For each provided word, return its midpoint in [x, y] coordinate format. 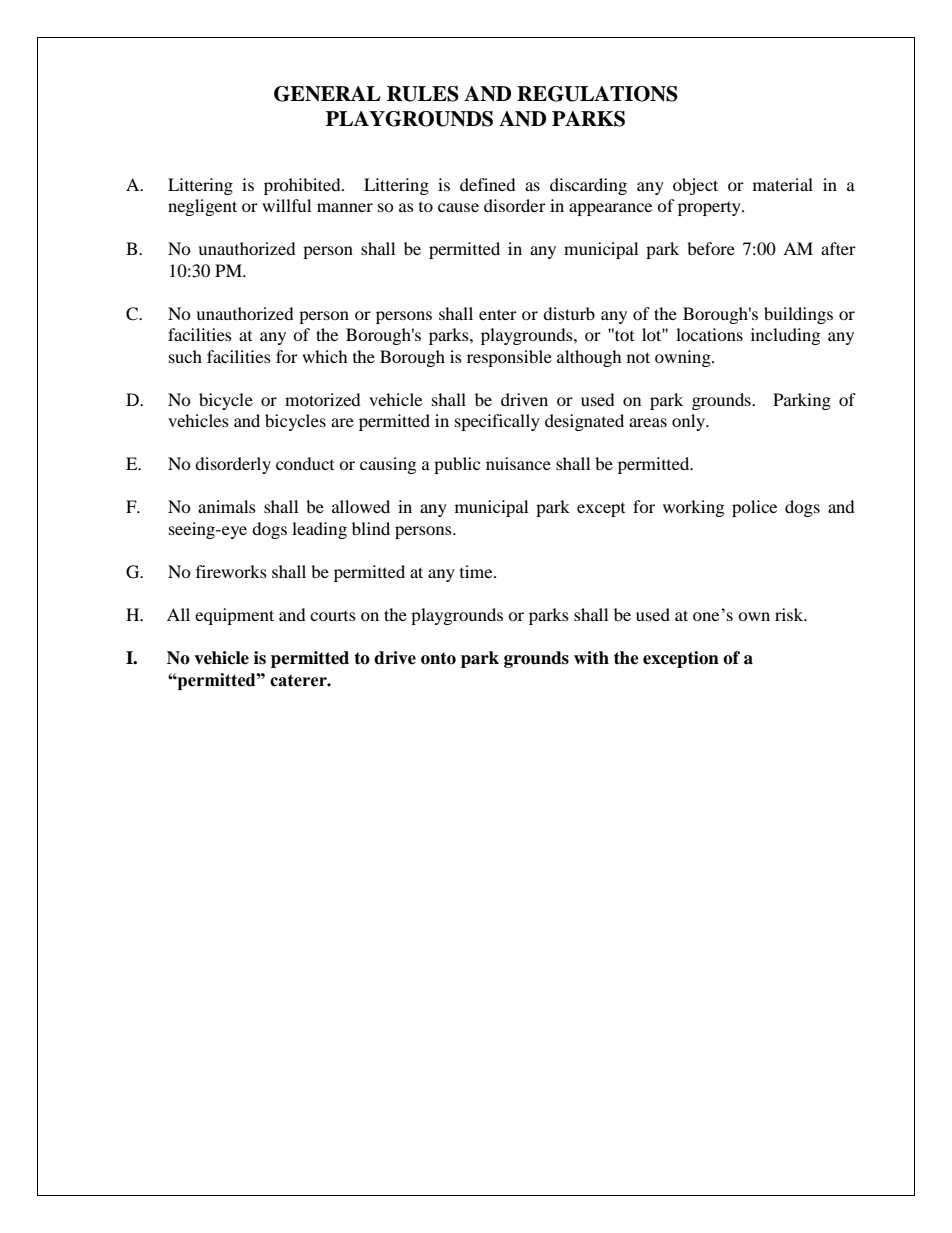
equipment [234, 616]
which [325, 356]
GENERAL [327, 94]
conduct [305, 463]
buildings [798, 315]
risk [790, 614]
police [754, 508]
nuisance [518, 463]
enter [498, 314]
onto [438, 658]
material [783, 184]
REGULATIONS [597, 94]
